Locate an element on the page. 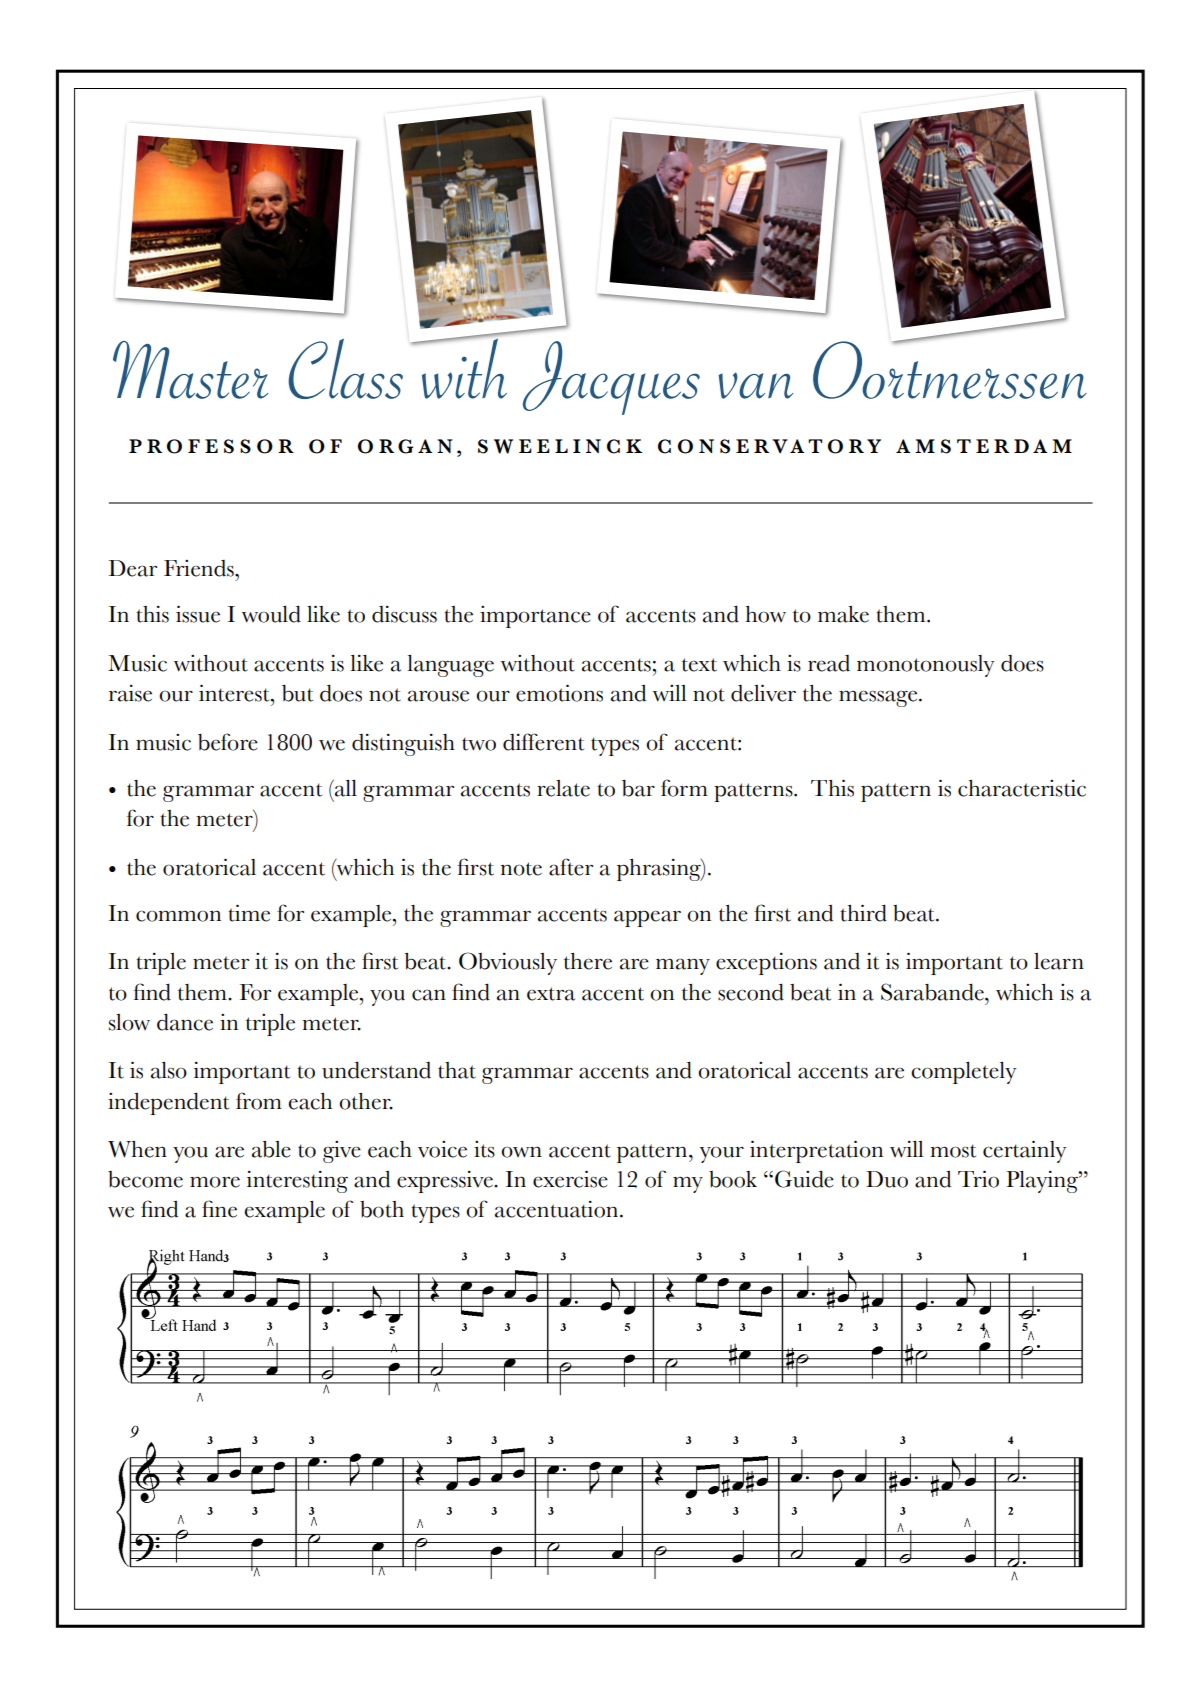 Image resolution: width=1200 pixels, height=1698 pixels. third is located at coordinates (863, 913).
